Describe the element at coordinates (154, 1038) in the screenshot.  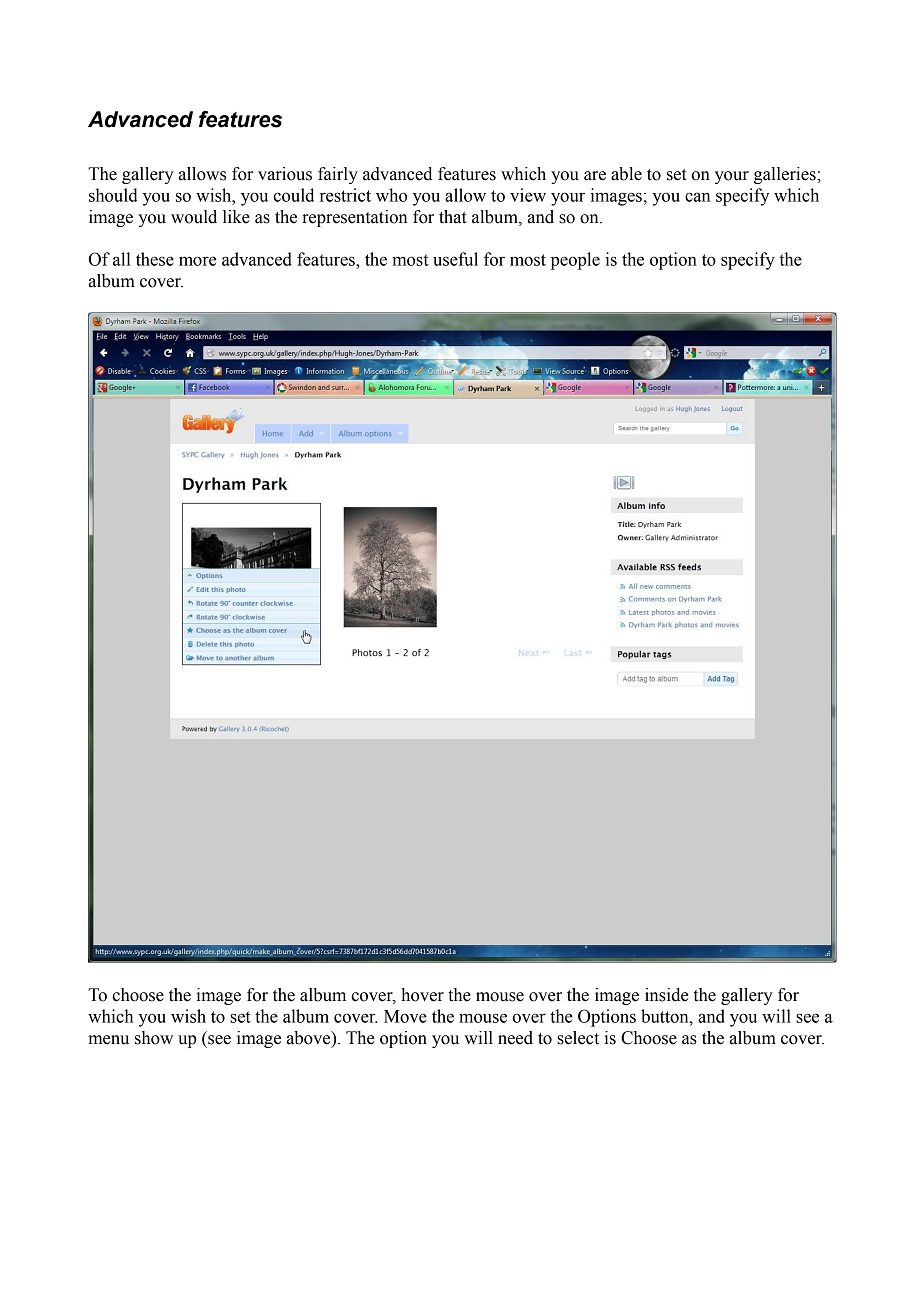
I see `show` at that location.
